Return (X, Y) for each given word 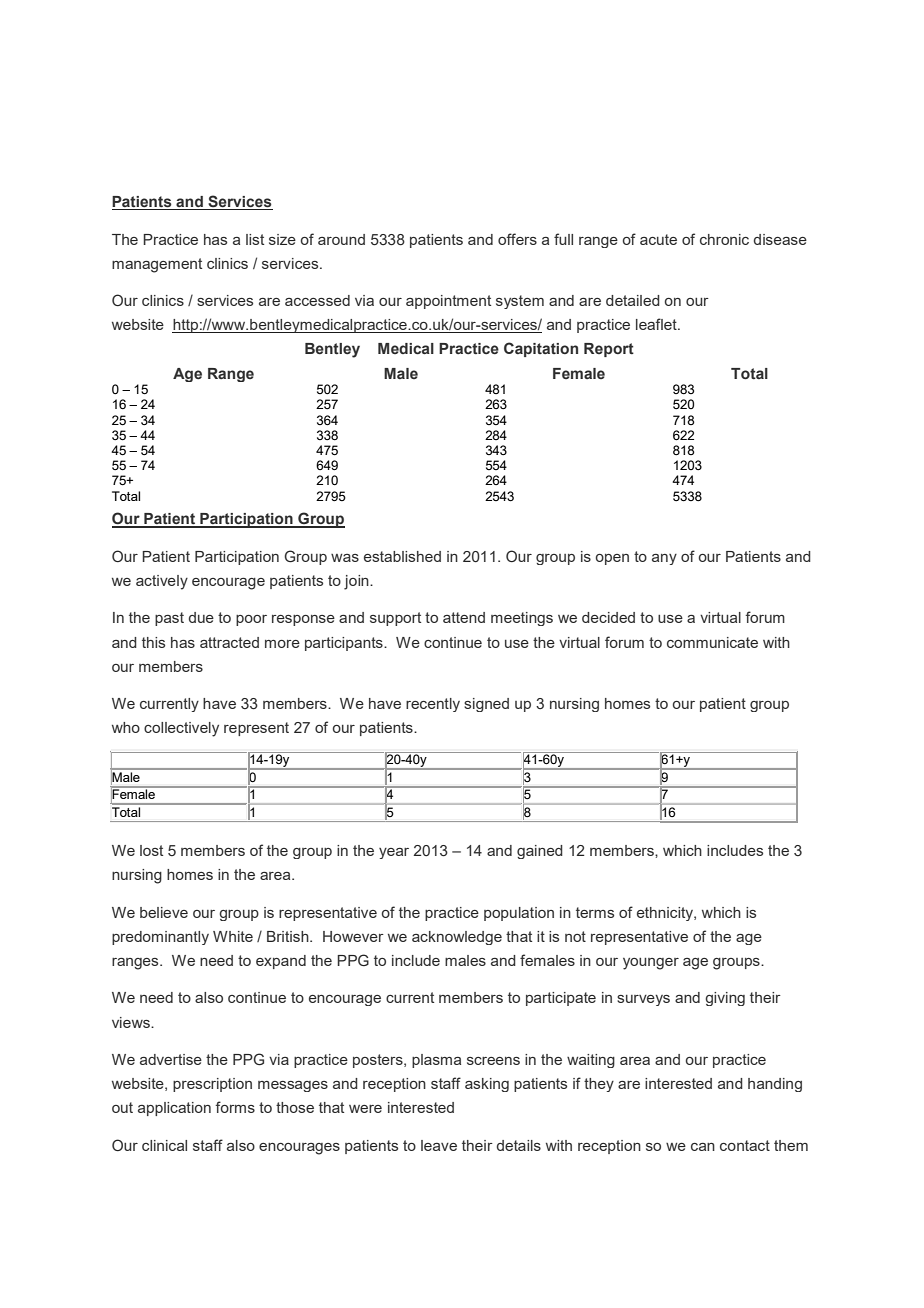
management (157, 265)
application (174, 1109)
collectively (181, 729)
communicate (712, 642)
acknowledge (457, 938)
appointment (448, 302)
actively (162, 582)
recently (433, 705)
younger (651, 964)
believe (164, 912)
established (402, 556)
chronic (724, 239)
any (664, 559)
